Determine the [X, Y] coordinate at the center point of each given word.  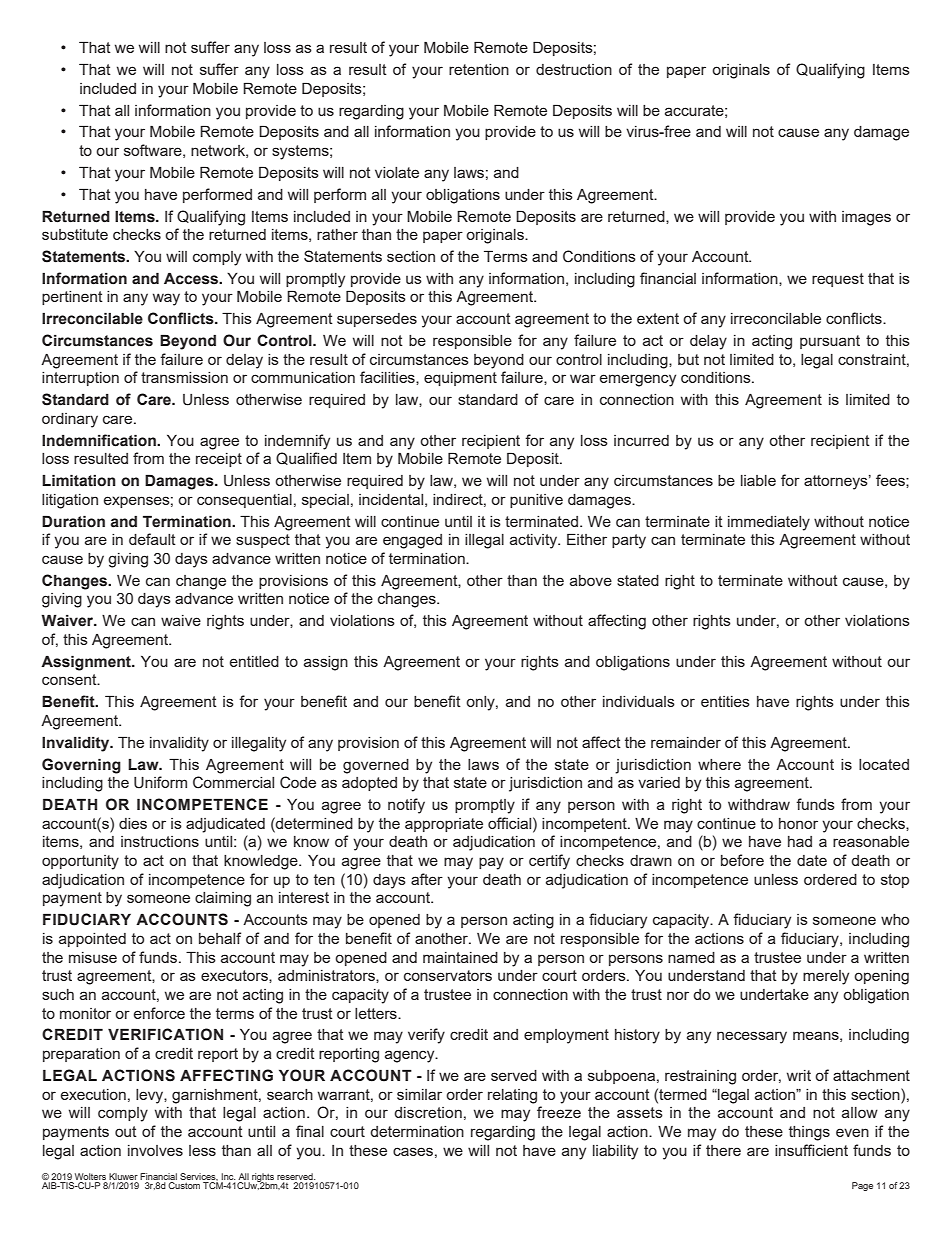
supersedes [377, 320]
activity [534, 541]
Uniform [160, 782]
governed [376, 766]
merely [826, 977]
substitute [75, 234]
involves [155, 1150]
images [866, 218]
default [152, 539]
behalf [220, 938]
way [166, 299]
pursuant [830, 342]
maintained [460, 957]
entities [725, 701]
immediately [769, 523]
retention [479, 69]
